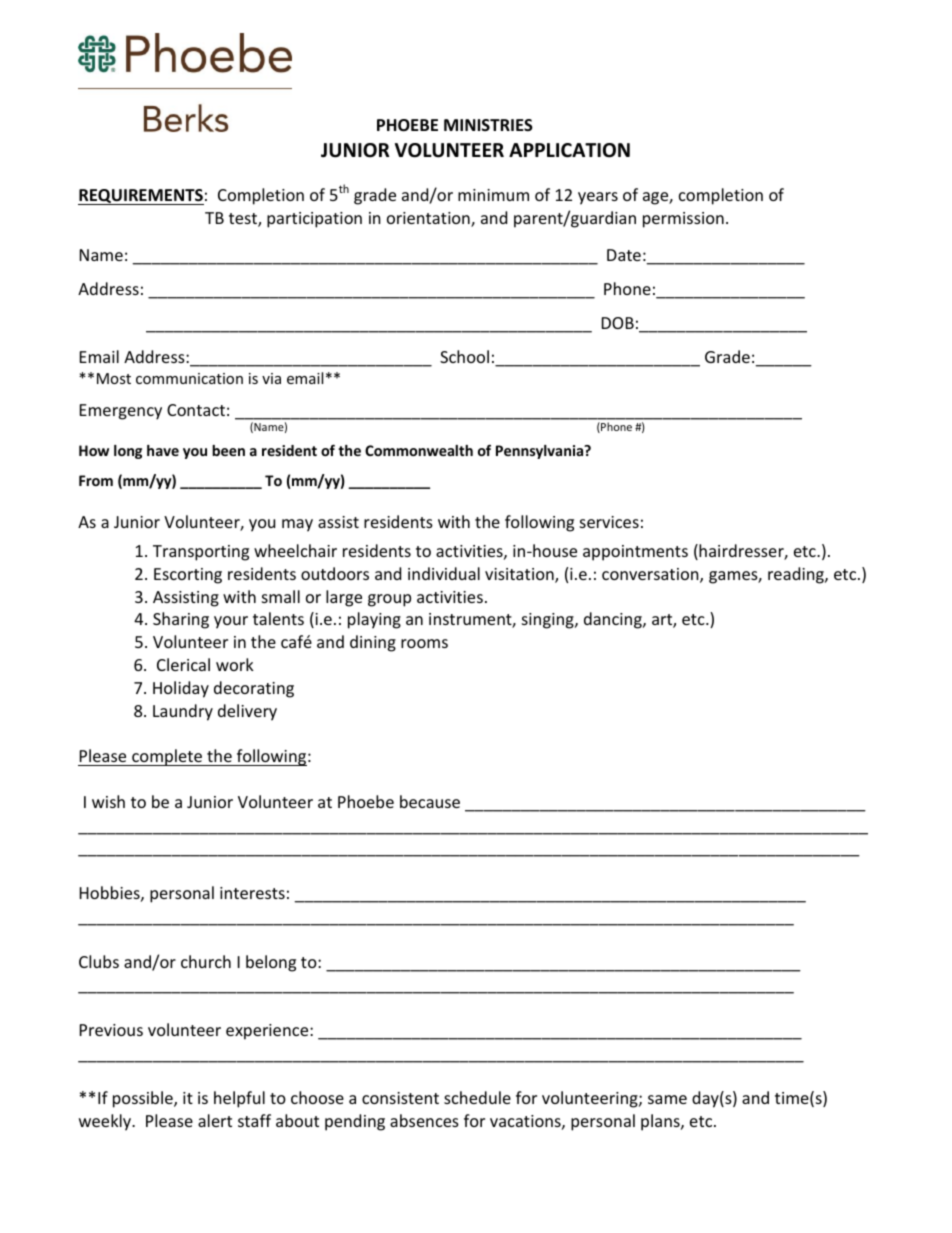 The height and width of the screenshot is (1233, 952). What do you see at coordinates (141, 197) in the screenshot?
I see `REQUIREMENTS` at bounding box center [141, 197].
